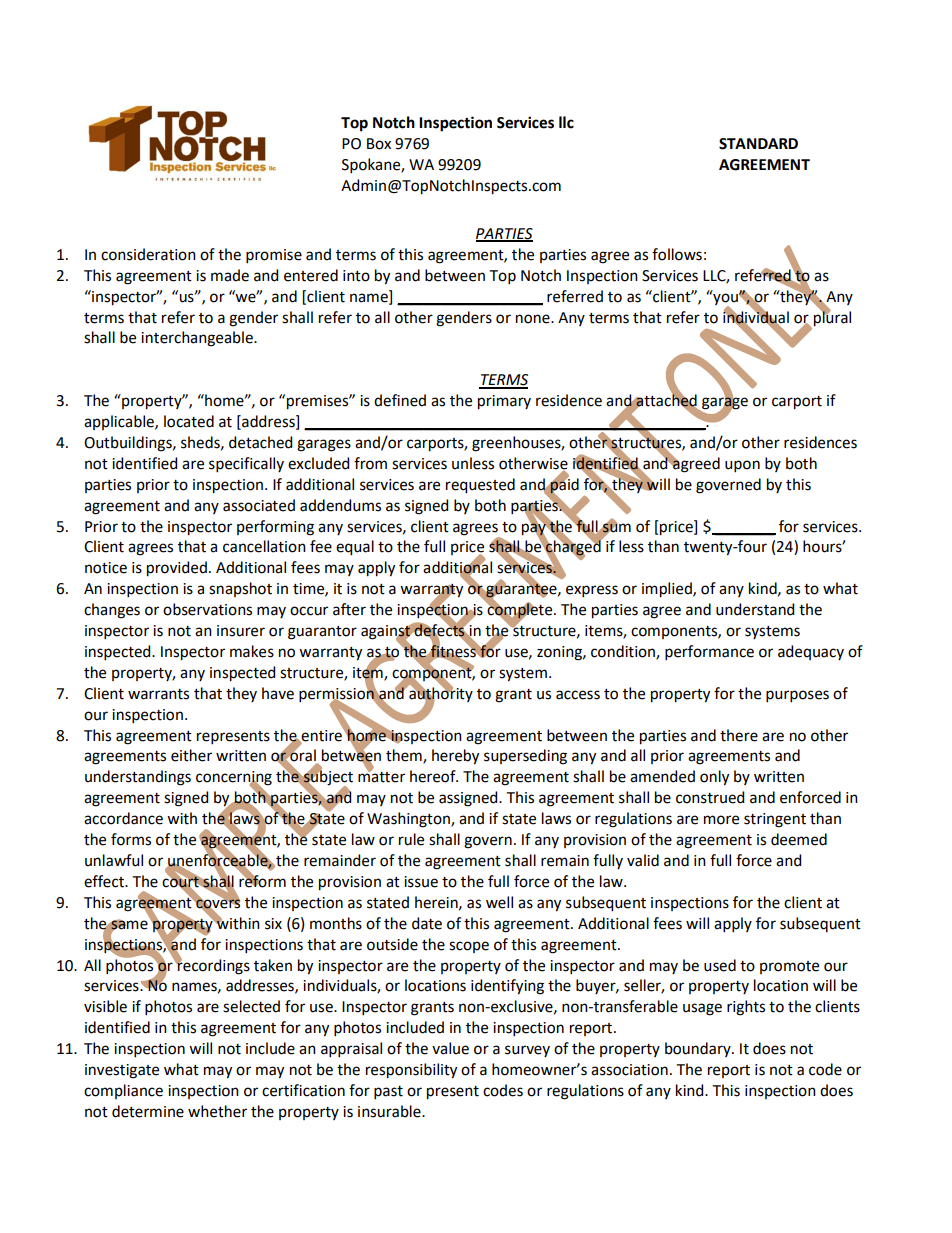 Image resolution: width=952 pixels, height=1233 pixels. What do you see at coordinates (207, 609) in the page?
I see `observations` at bounding box center [207, 609].
